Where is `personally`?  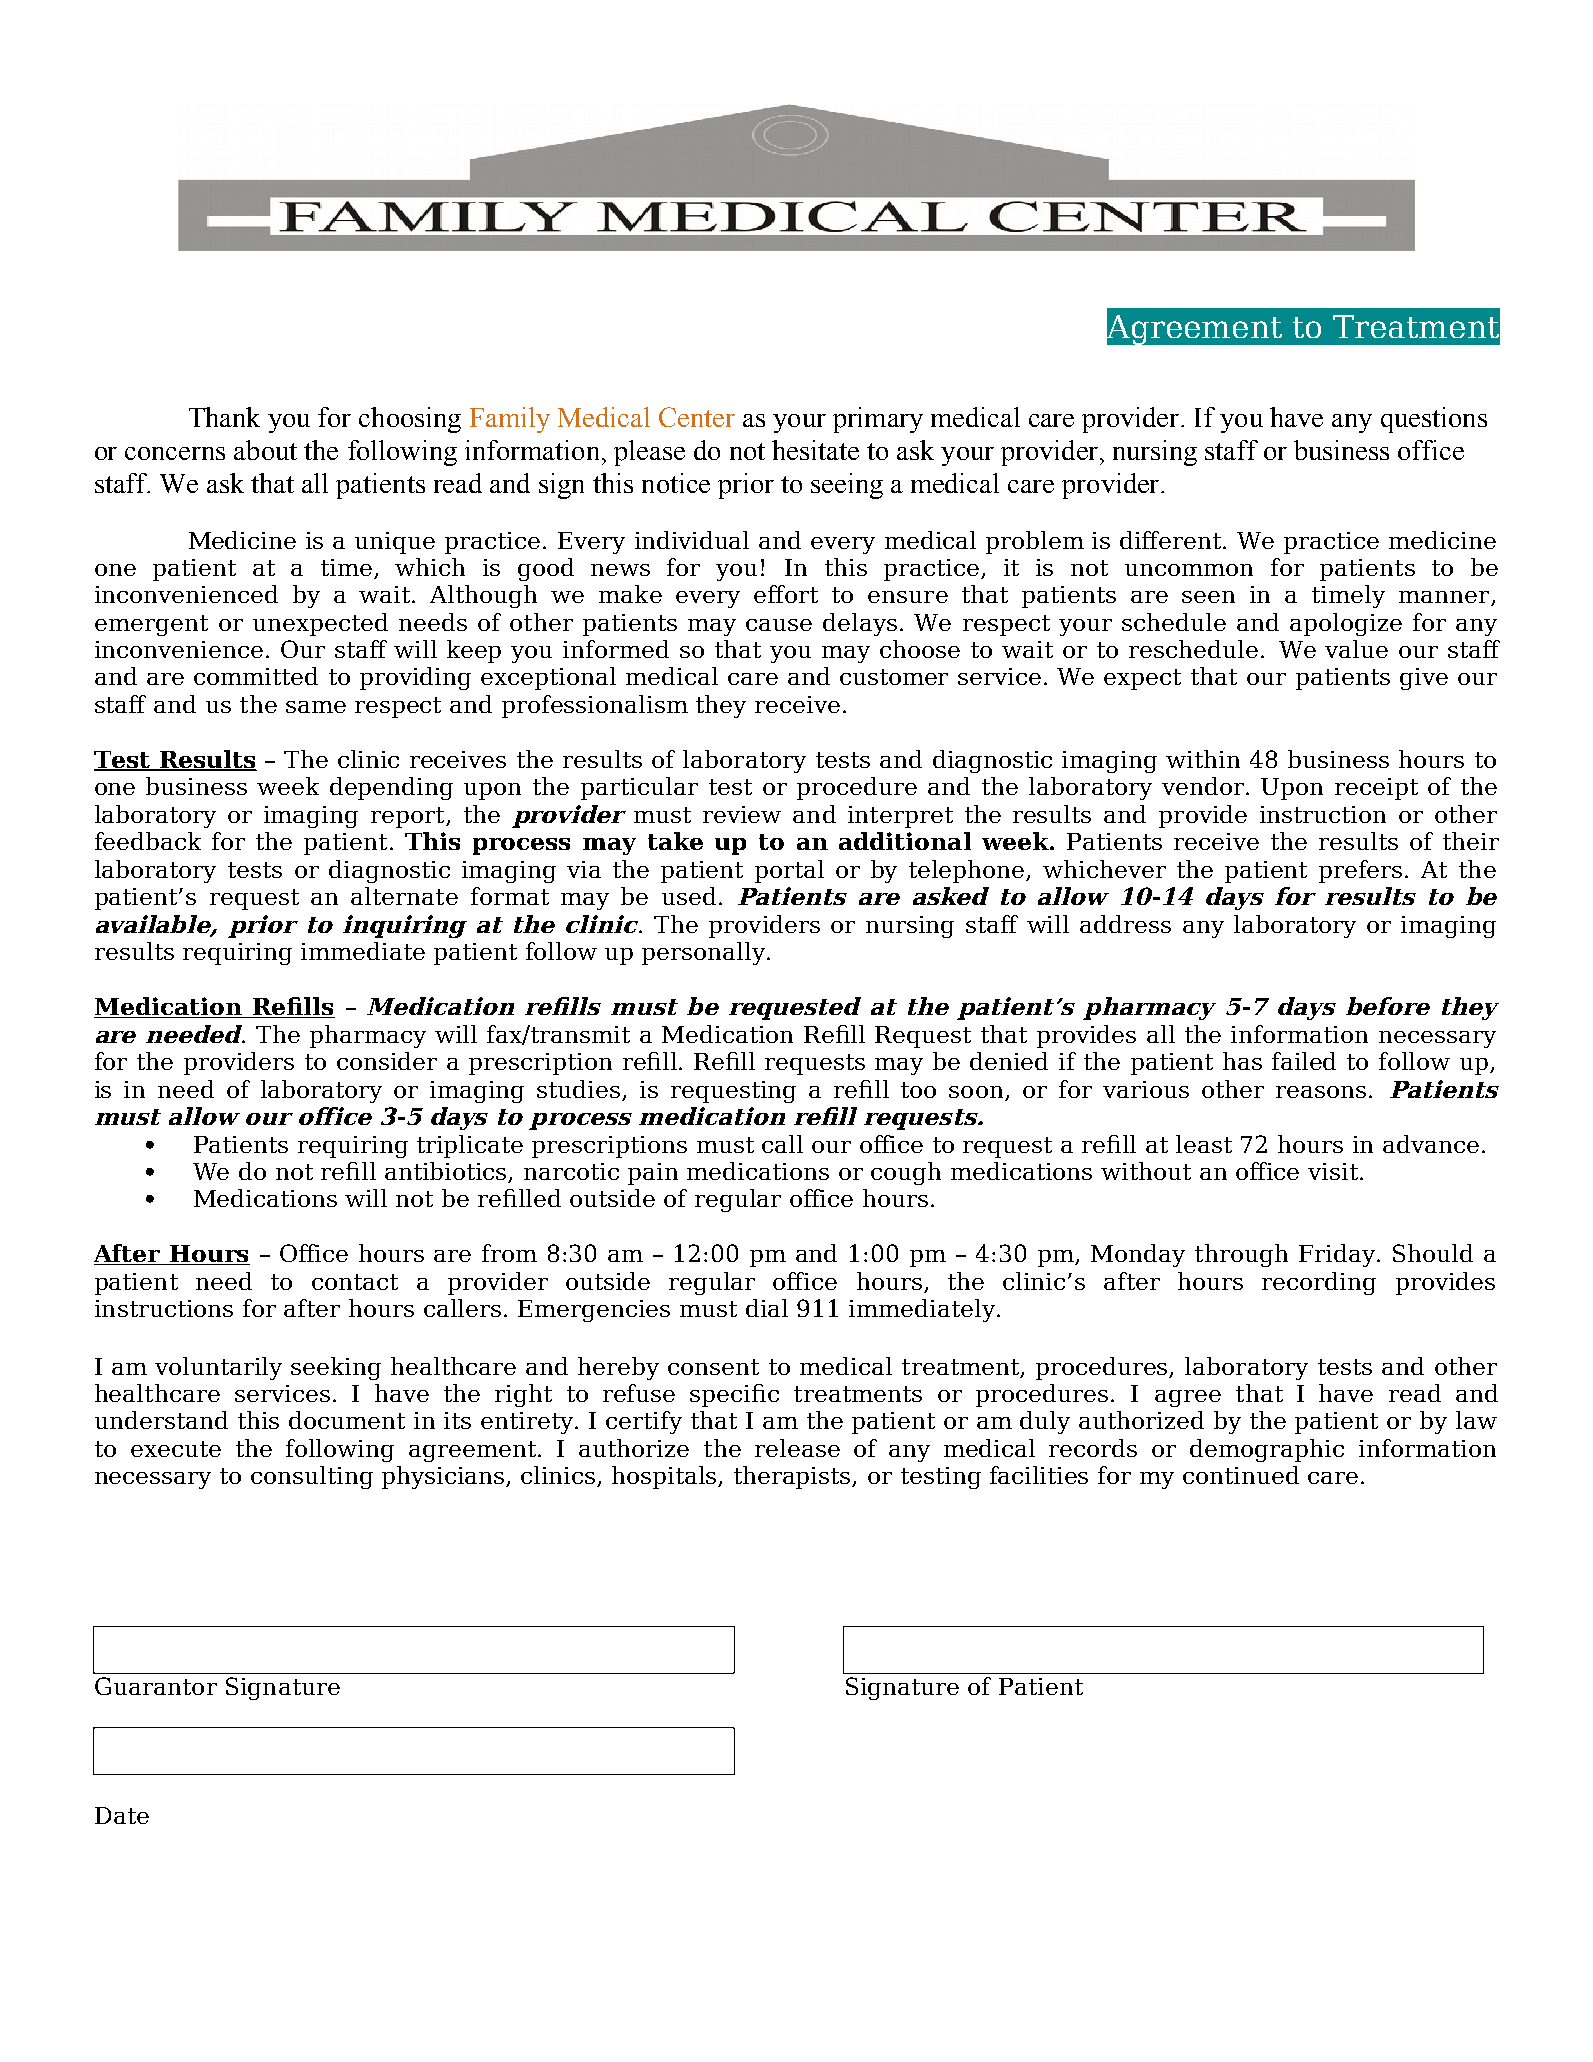
personally is located at coordinates (705, 953).
